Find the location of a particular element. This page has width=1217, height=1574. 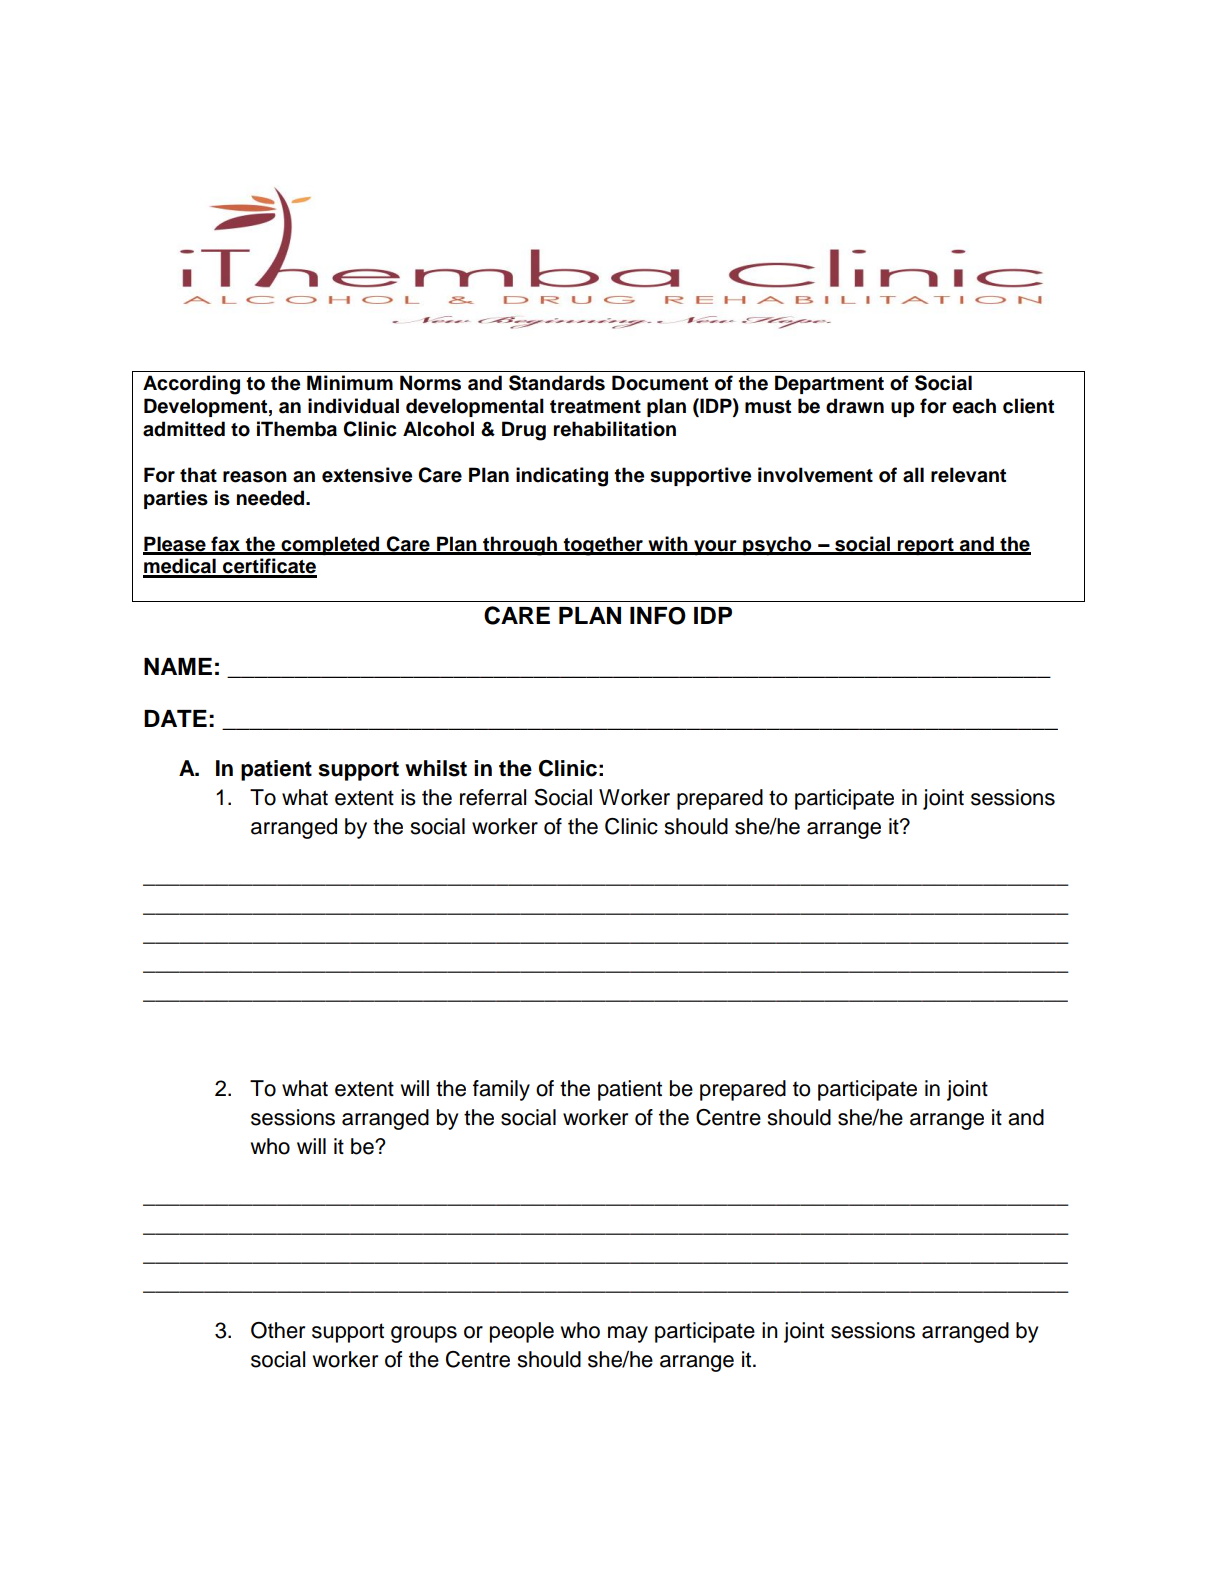

INFO is located at coordinates (658, 616).
